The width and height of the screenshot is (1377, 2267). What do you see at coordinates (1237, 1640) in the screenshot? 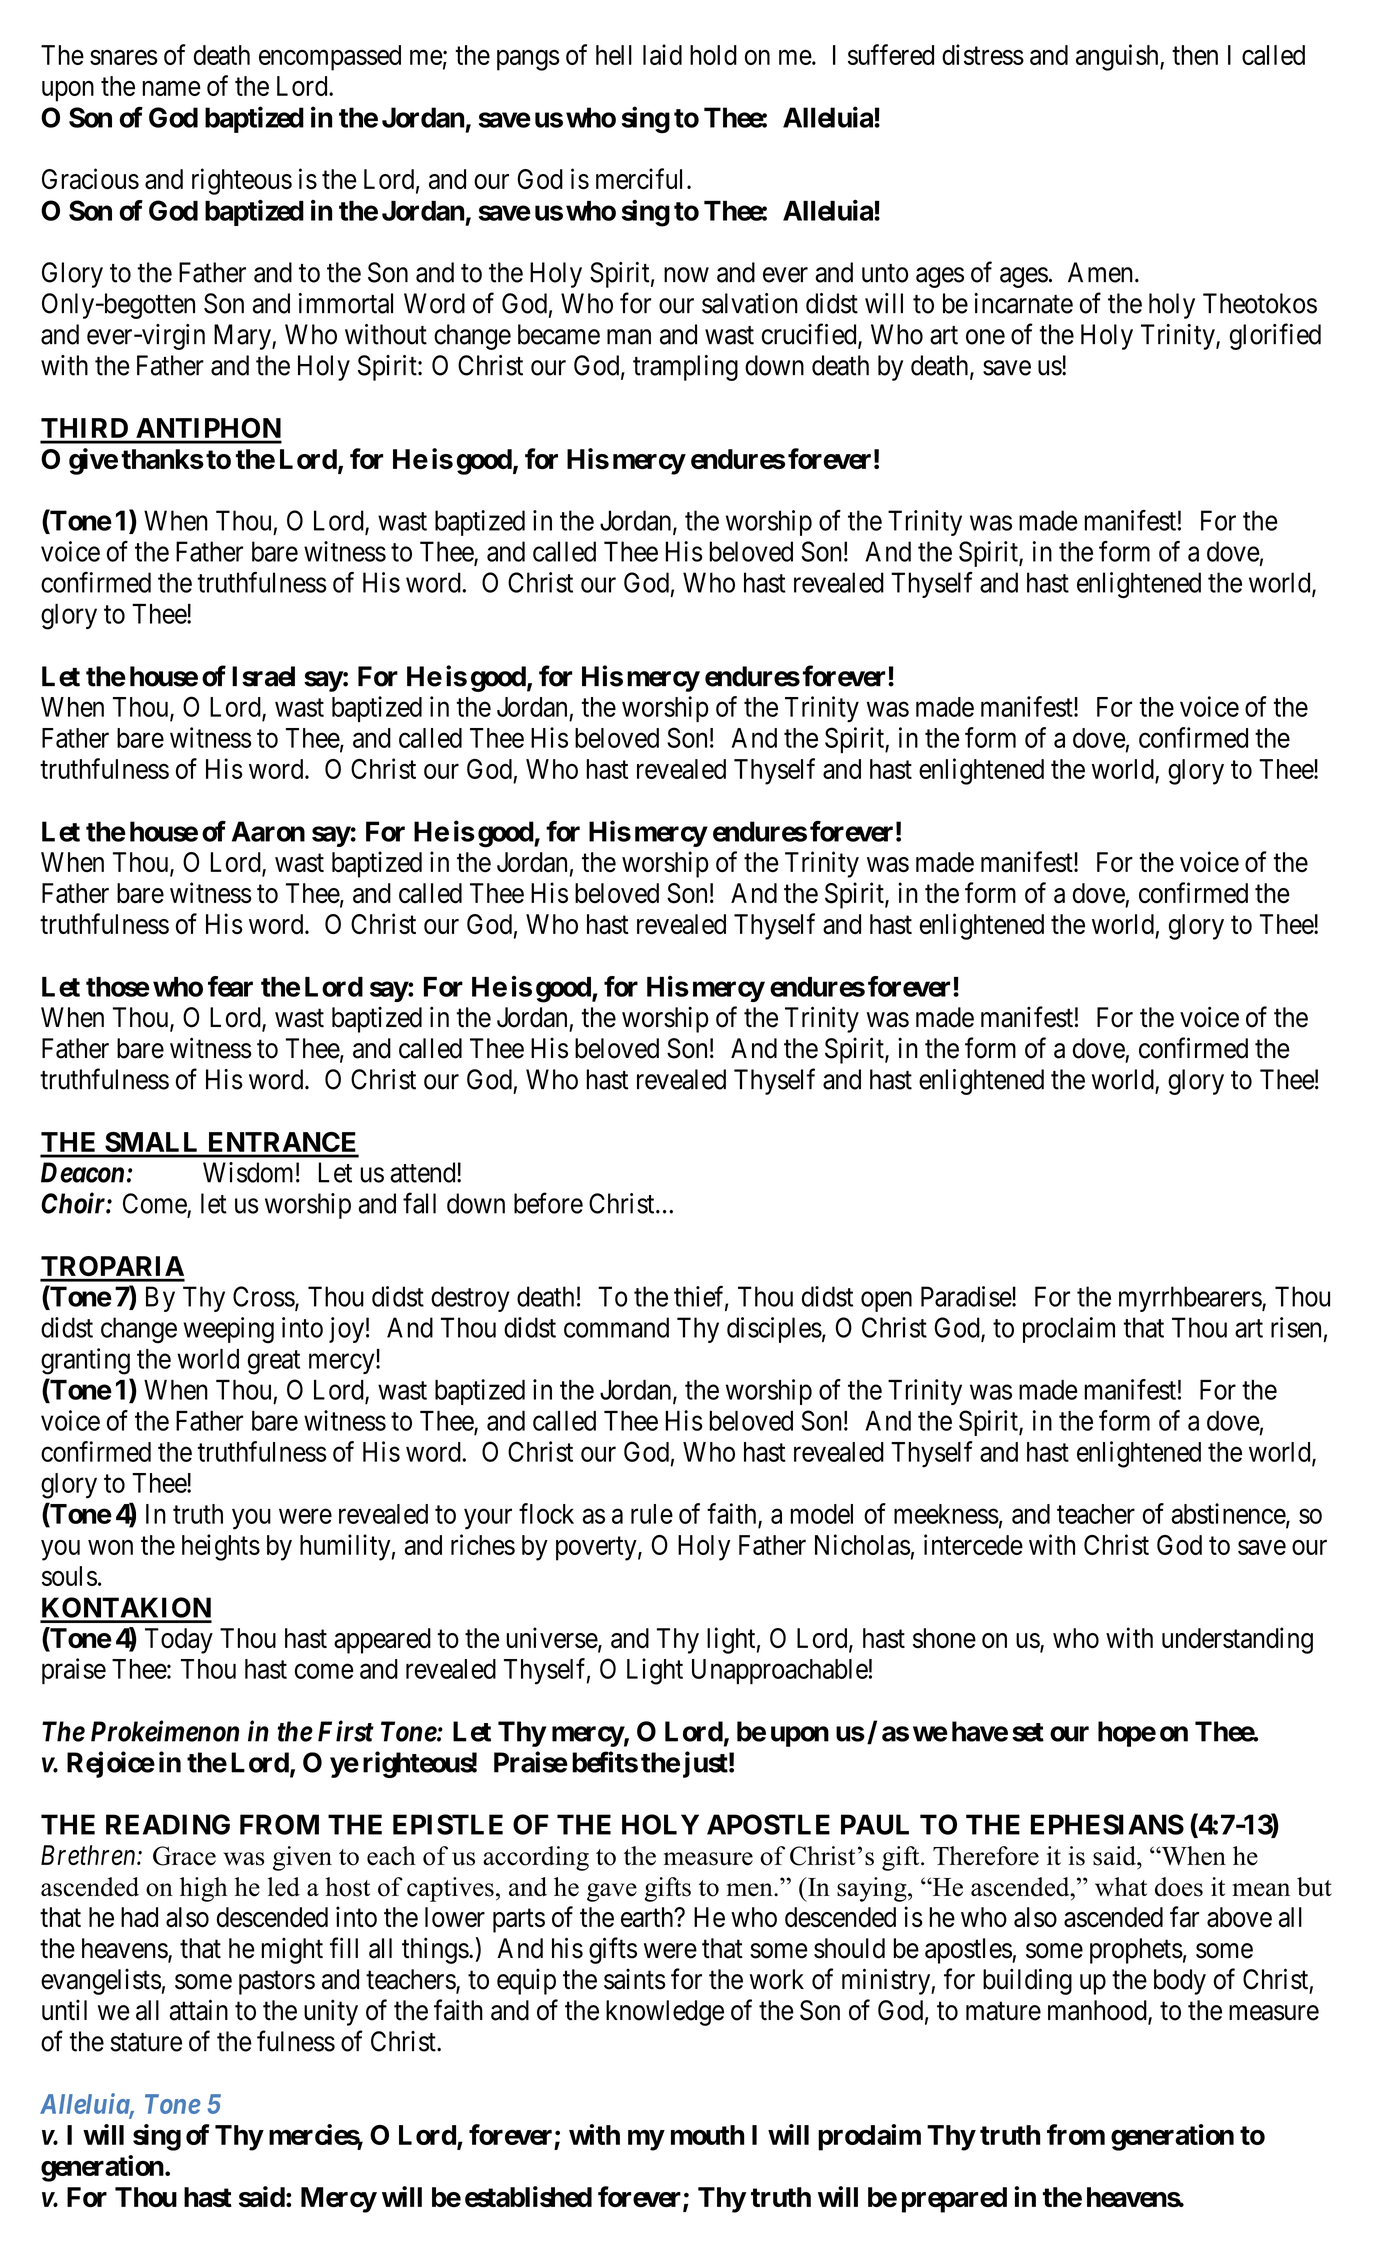
I see `understanding` at bounding box center [1237, 1640].
